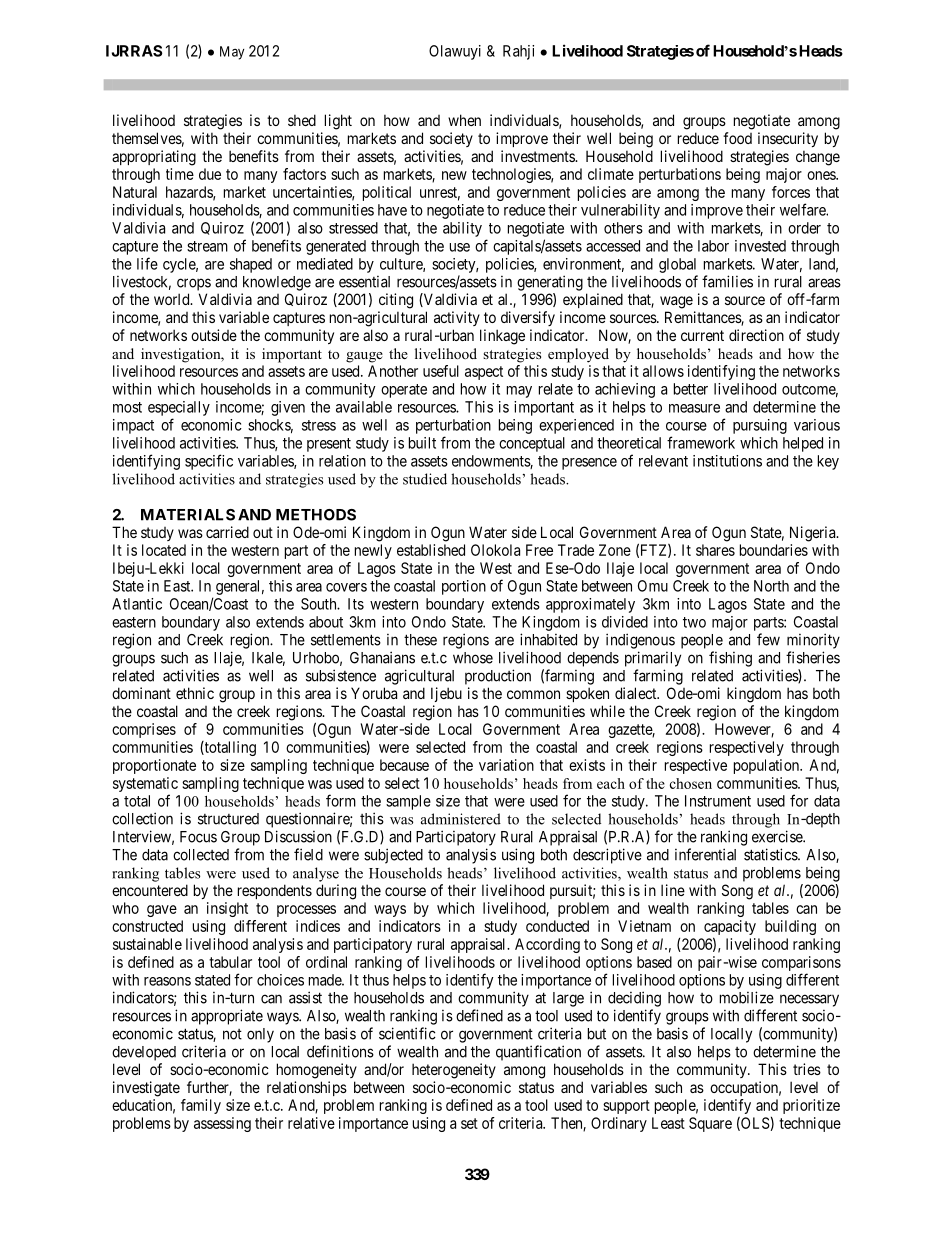 This document has height=1233, width=952. Describe the element at coordinates (195, 693) in the document. I see `ethnic` at that location.
